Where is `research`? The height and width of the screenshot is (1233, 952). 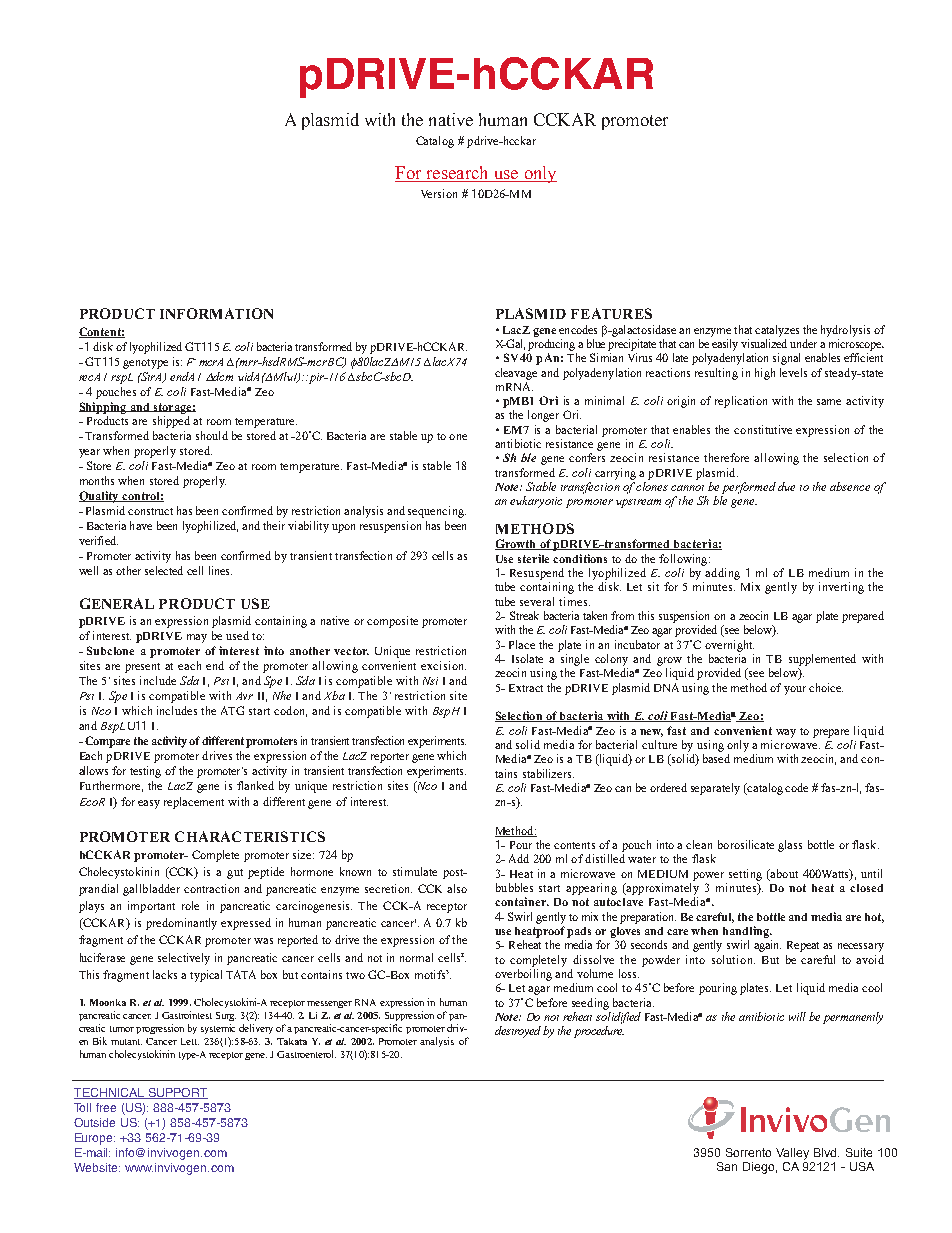 research is located at coordinates (457, 174).
